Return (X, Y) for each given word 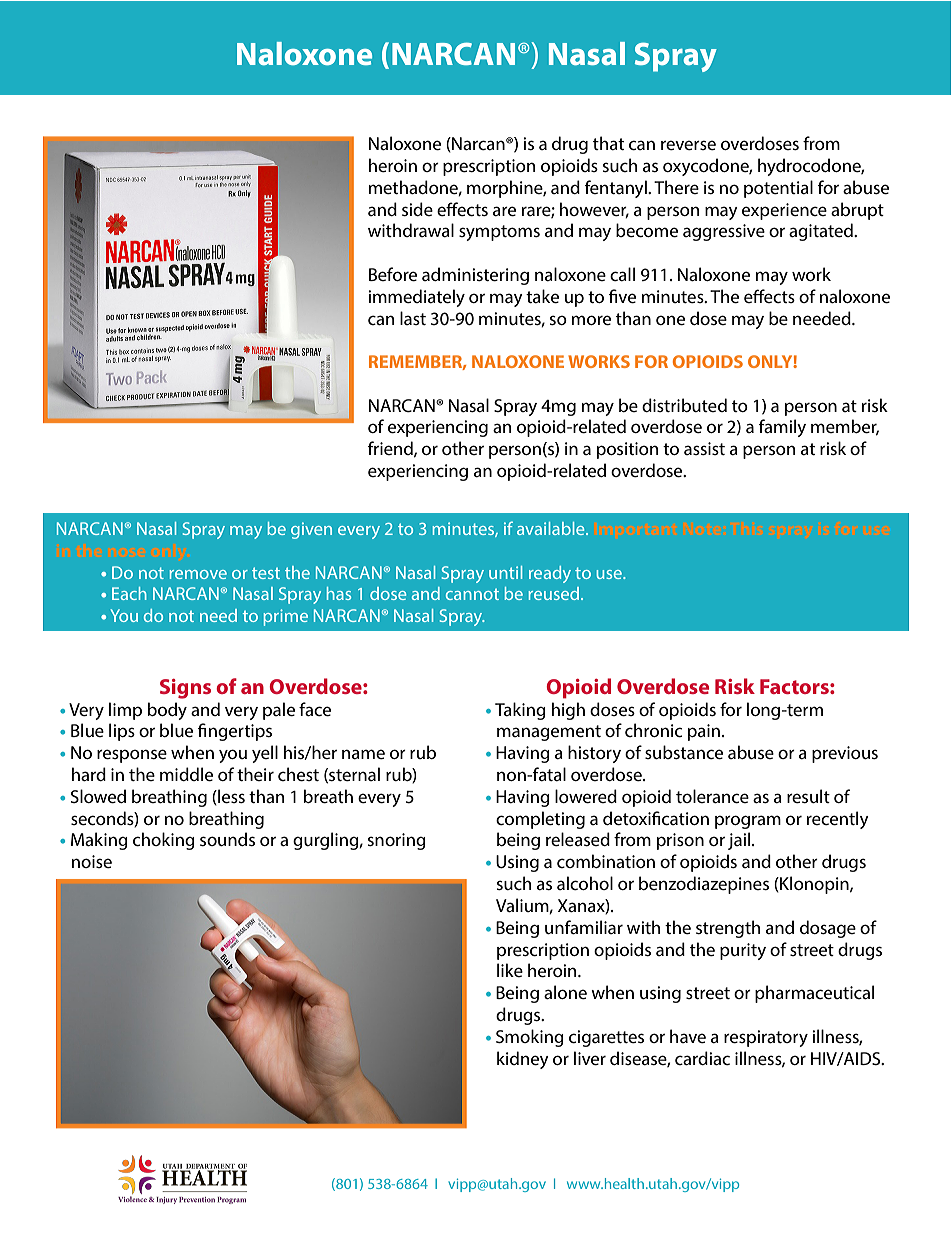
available (552, 528)
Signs (185, 689)
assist (704, 448)
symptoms (499, 233)
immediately (416, 298)
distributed (684, 405)
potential (778, 189)
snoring (396, 841)
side (417, 209)
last (413, 318)
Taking (520, 711)
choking (164, 841)
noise (92, 861)
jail (740, 841)
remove (198, 574)
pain (704, 732)
